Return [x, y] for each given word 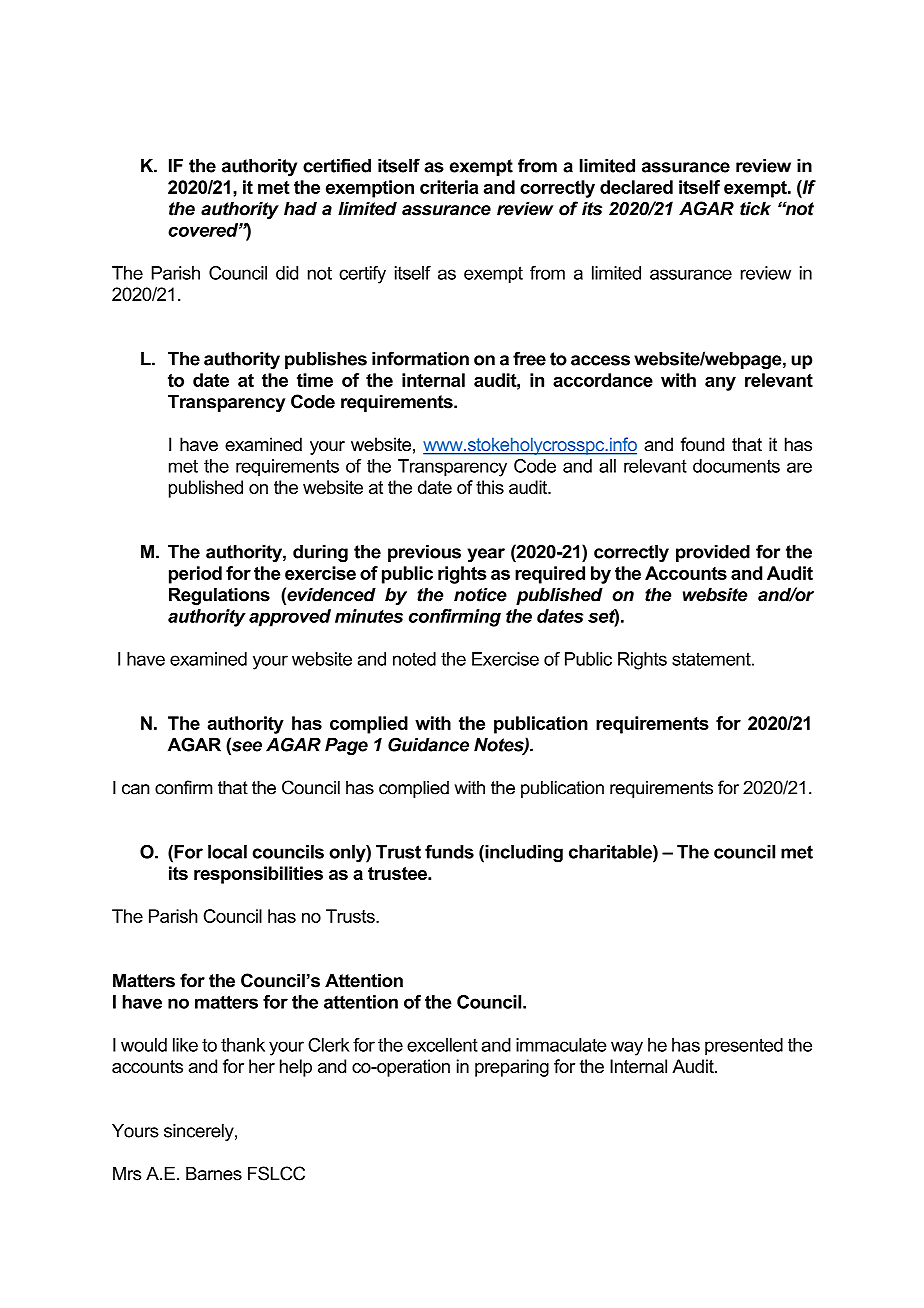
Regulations [219, 596]
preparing [512, 1068]
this [490, 487]
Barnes [214, 1173]
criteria [449, 187]
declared [636, 187]
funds [449, 852]
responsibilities [258, 875]
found [702, 444]
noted [414, 659]
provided [713, 553]
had [300, 208]
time [315, 380]
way [627, 1048]
